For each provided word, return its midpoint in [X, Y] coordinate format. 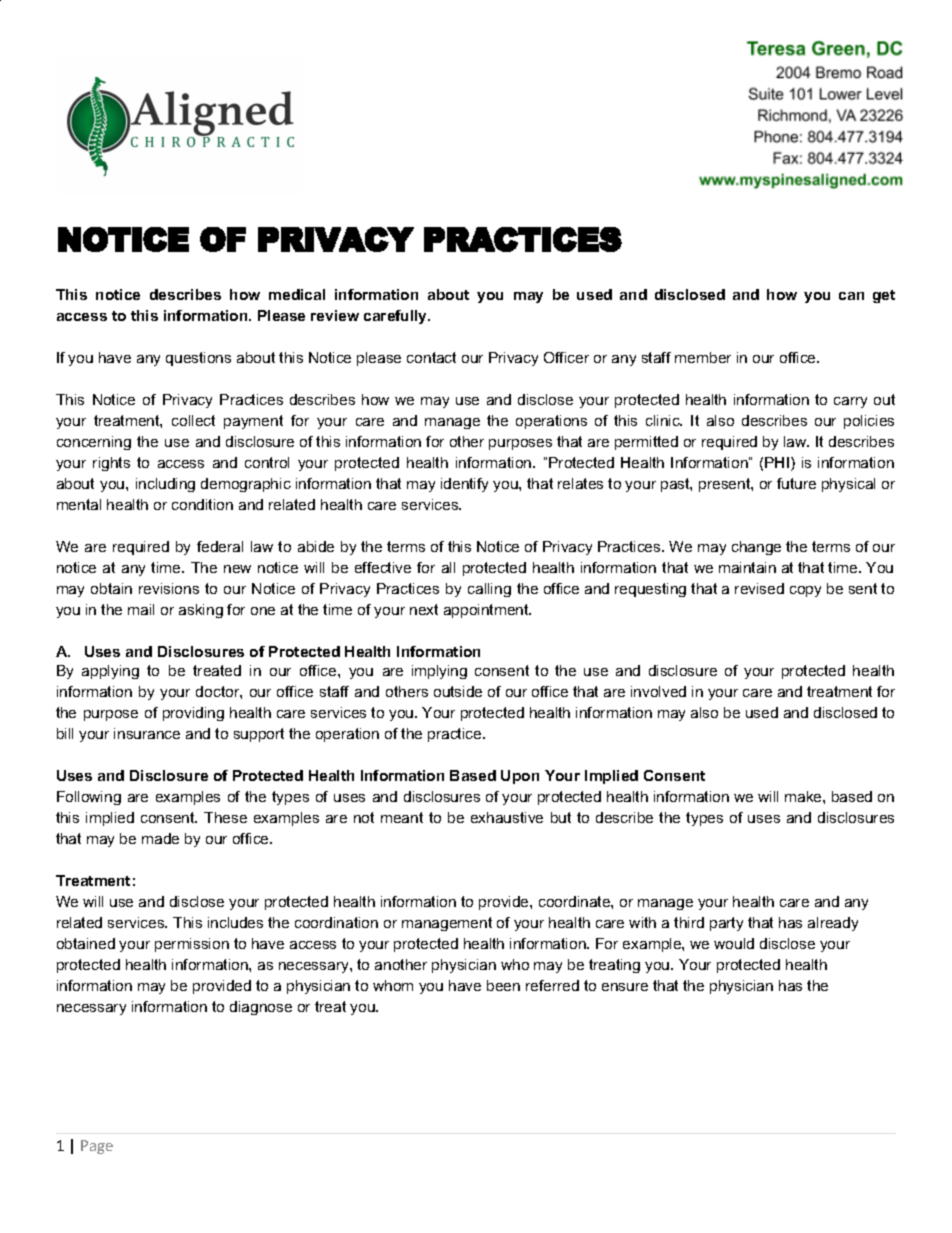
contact [431, 357]
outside [458, 691]
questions [198, 359]
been [503, 985]
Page [97, 1147]
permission [192, 945]
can [851, 296]
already [833, 924]
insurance [147, 733]
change [756, 548]
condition [202, 504]
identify [464, 485]
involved [658, 691]
